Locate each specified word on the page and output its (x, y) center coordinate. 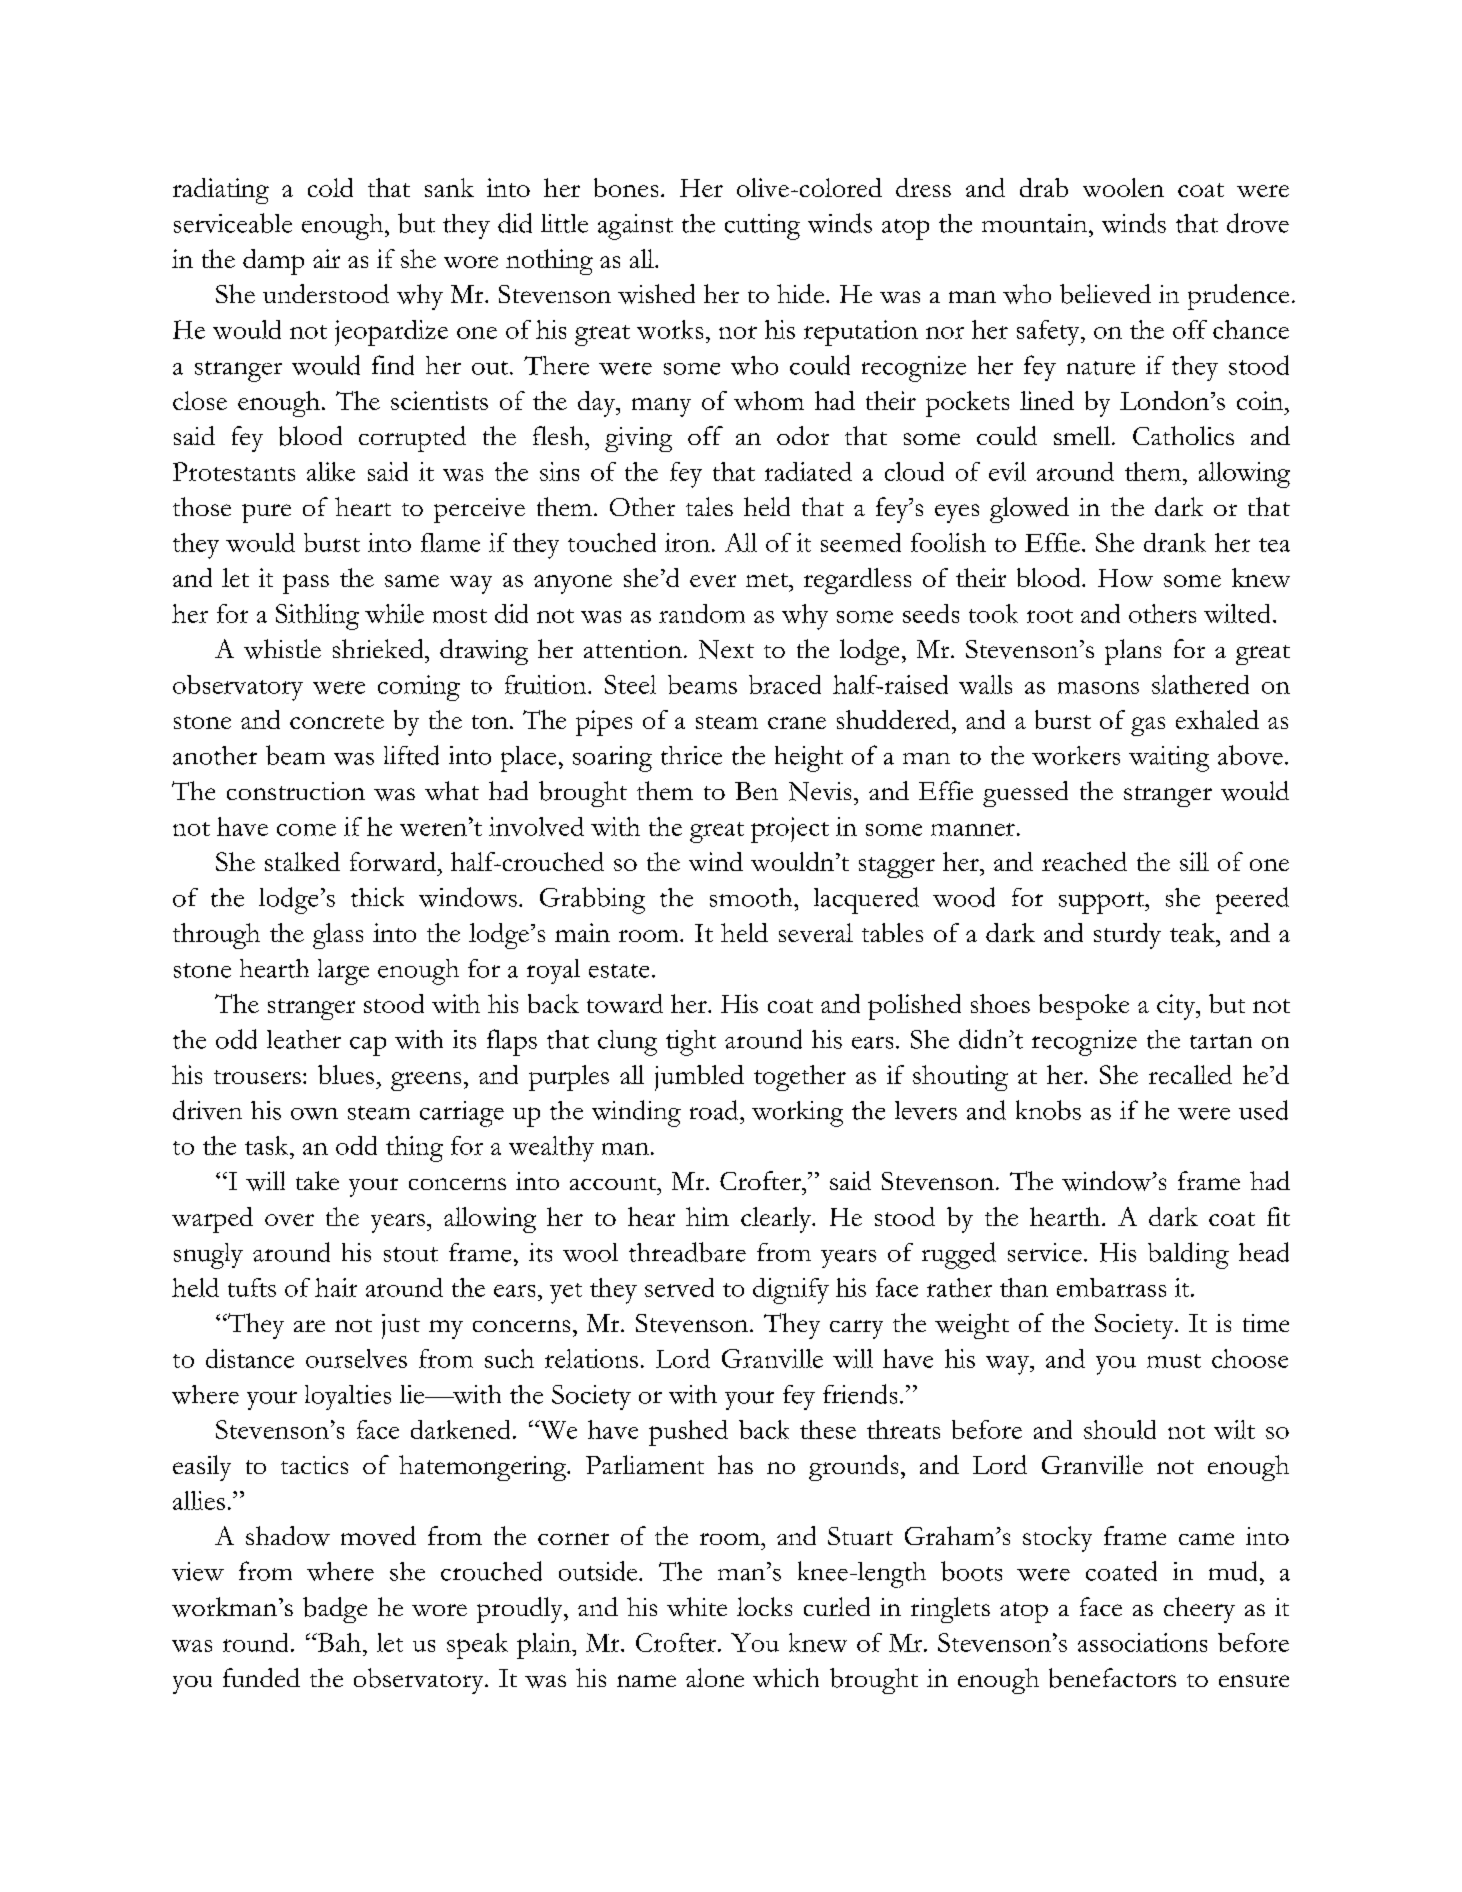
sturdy (1127, 936)
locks (764, 1606)
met (768, 580)
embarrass (1111, 1287)
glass (338, 936)
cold (330, 187)
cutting (762, 227)
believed (1105, 294)
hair (336, 1287)
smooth (752, 897)
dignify (791, 1291)
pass (306, 584)
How (1125, 578)
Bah (338, 1642)
